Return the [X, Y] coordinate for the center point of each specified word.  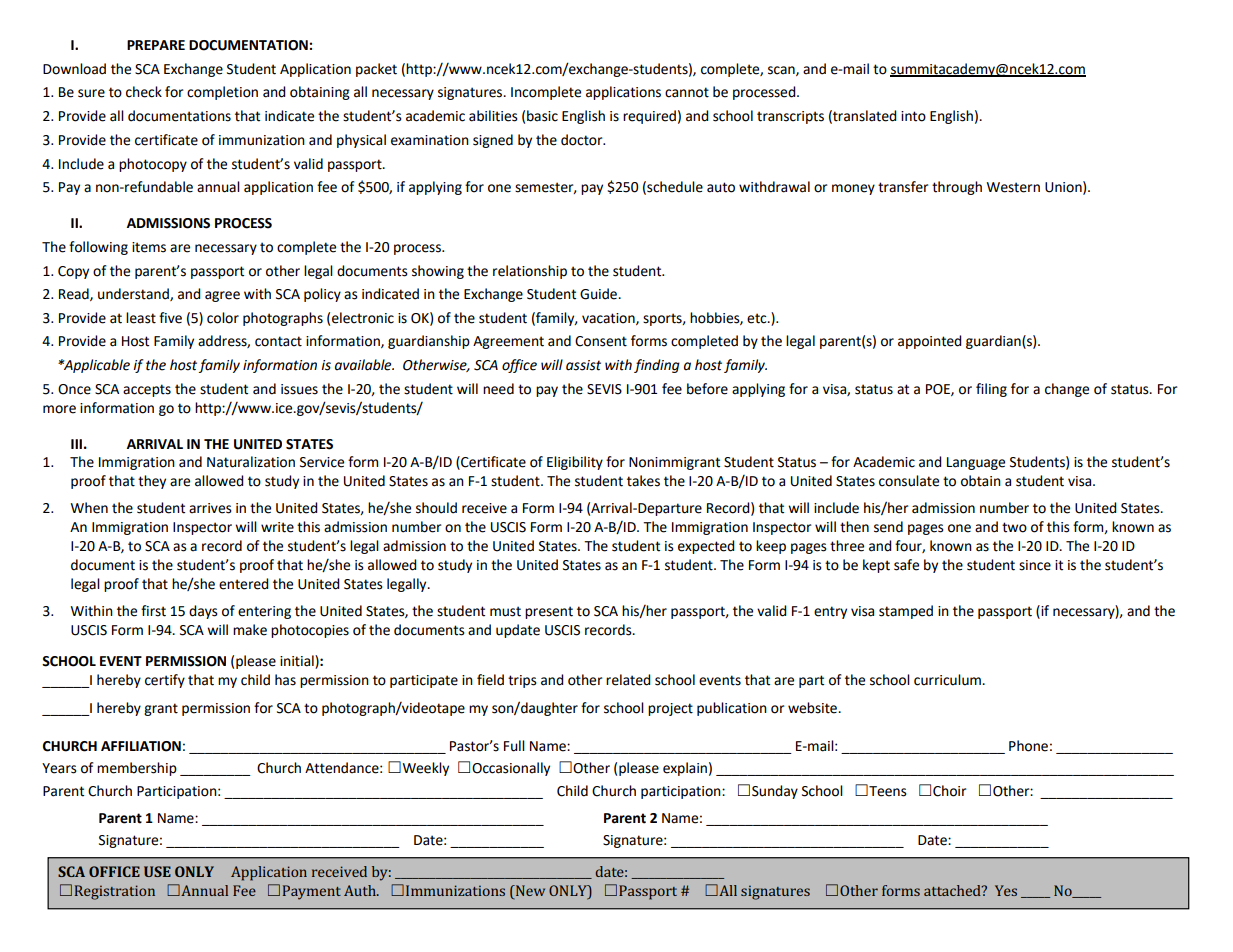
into [913, 116]
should [436, 508]
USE [157, 871]
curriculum [948, 680]
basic [542, 116]
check [144, 92]
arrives [210, 508]
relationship [530, 272]
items [149, 247]
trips [522, 681]
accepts [147, 390]
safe [906, 565]
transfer [903, 187]
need [498, 389]
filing [991, 390]
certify [165, 681]
